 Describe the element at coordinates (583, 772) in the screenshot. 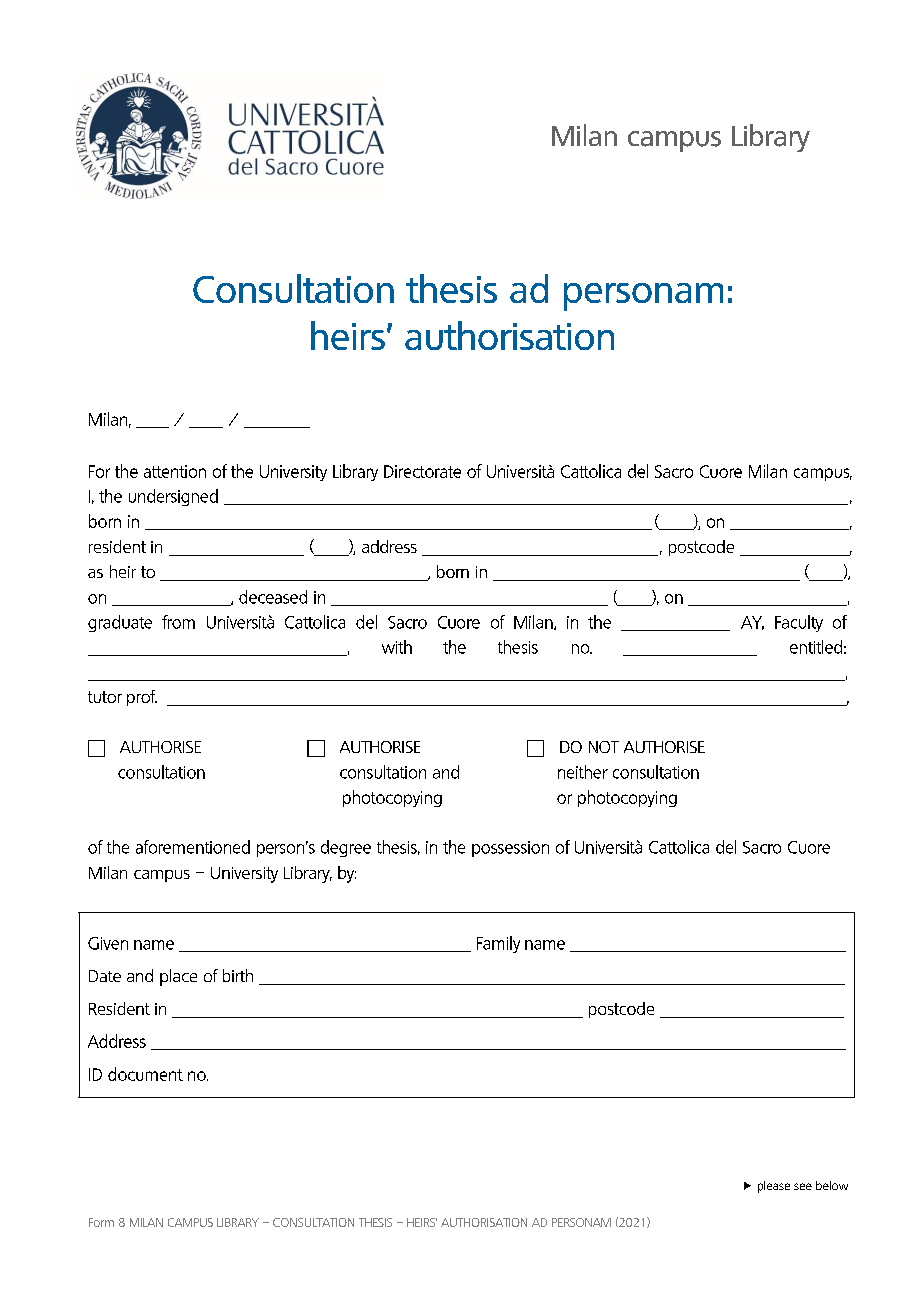

I see `neither` at that location.
